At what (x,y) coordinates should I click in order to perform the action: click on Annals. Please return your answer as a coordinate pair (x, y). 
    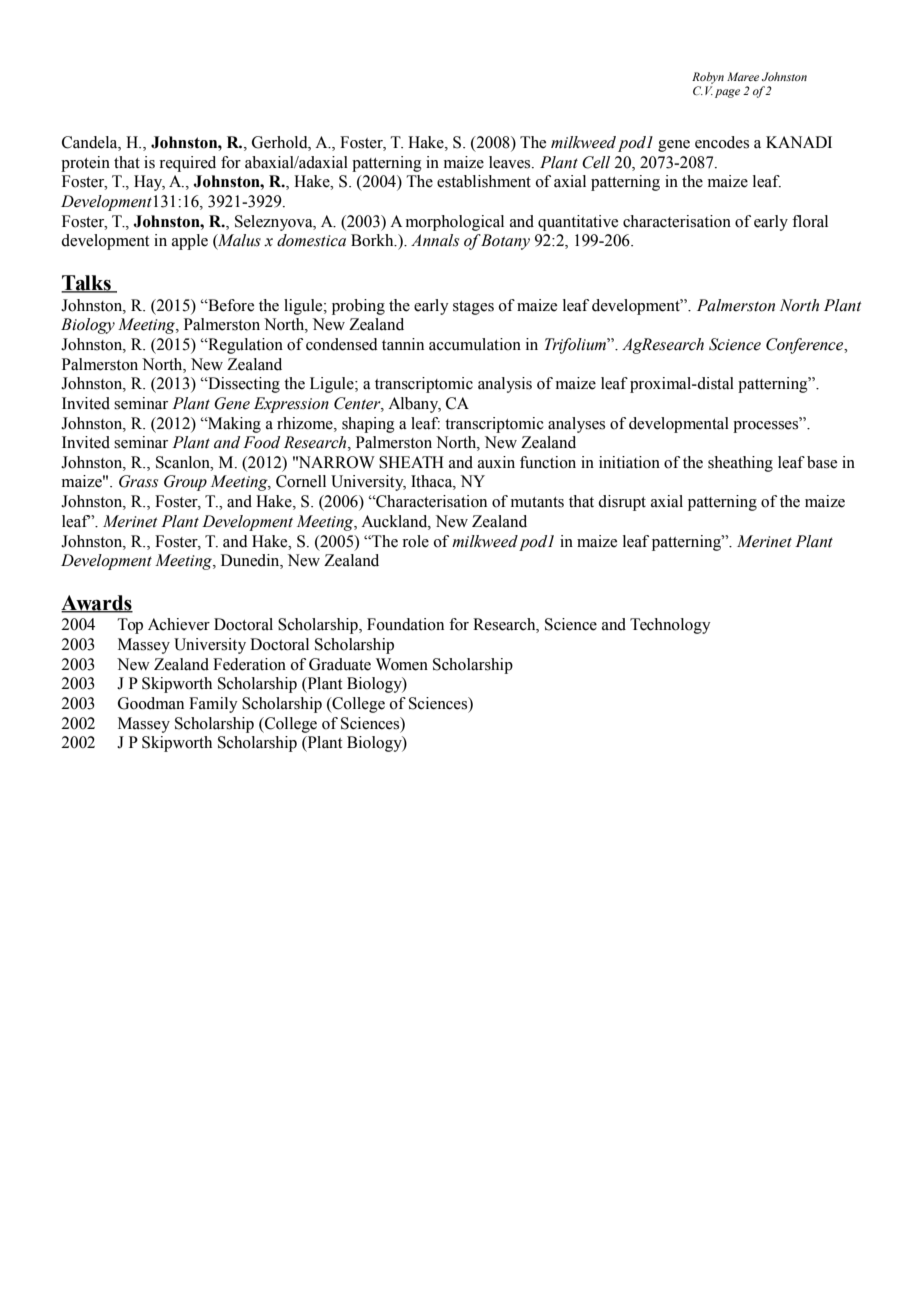
    Looking at the image, I should click on (435, 240).
